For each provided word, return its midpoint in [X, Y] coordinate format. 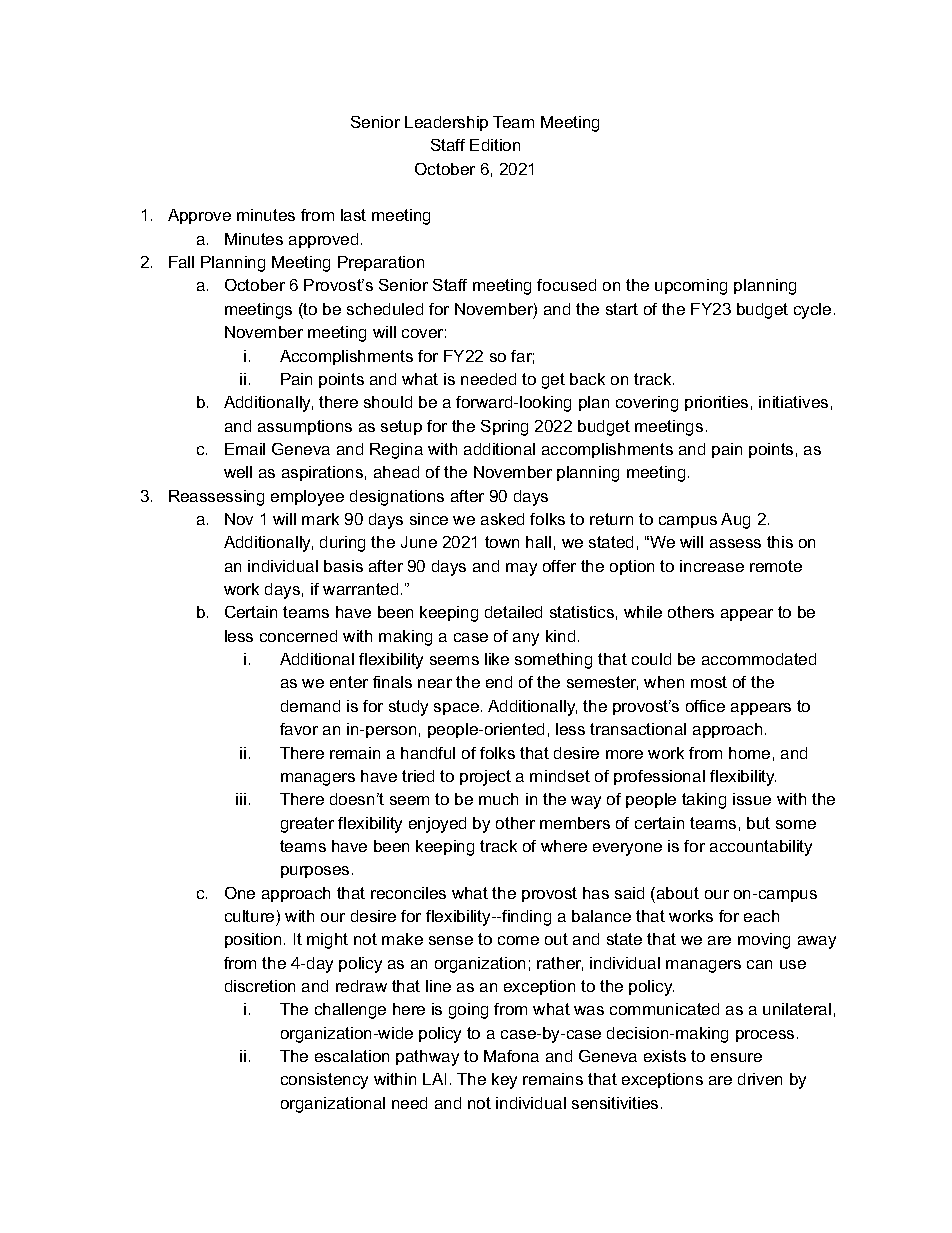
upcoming [691, 287]
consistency [324, 1081]
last [353, 215]
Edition [495, 145]
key [504, 1081]
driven [760, 1079]
